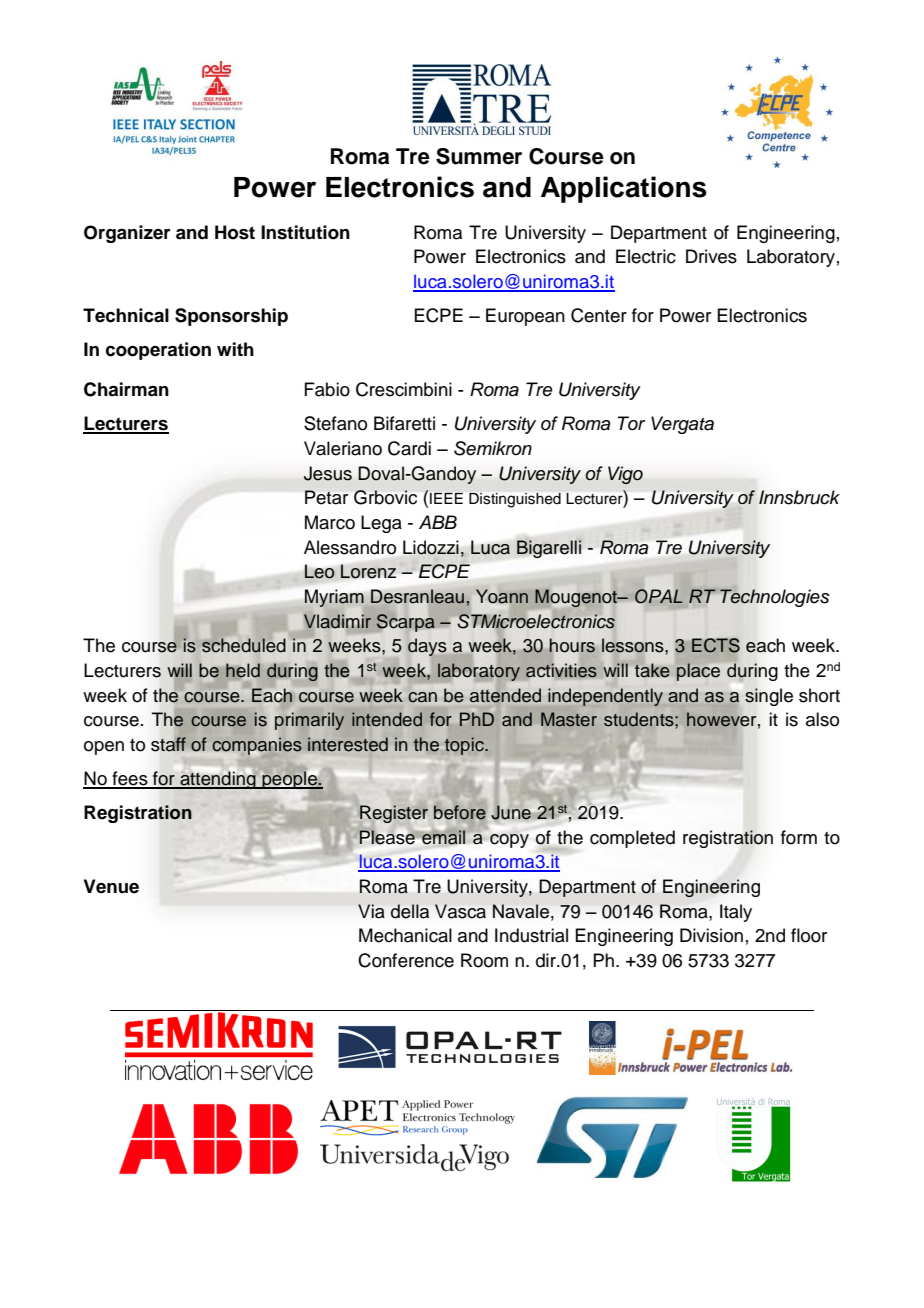  Describe the element at coordinates (769, 697) in the screenshot. I see `single` at that location.
